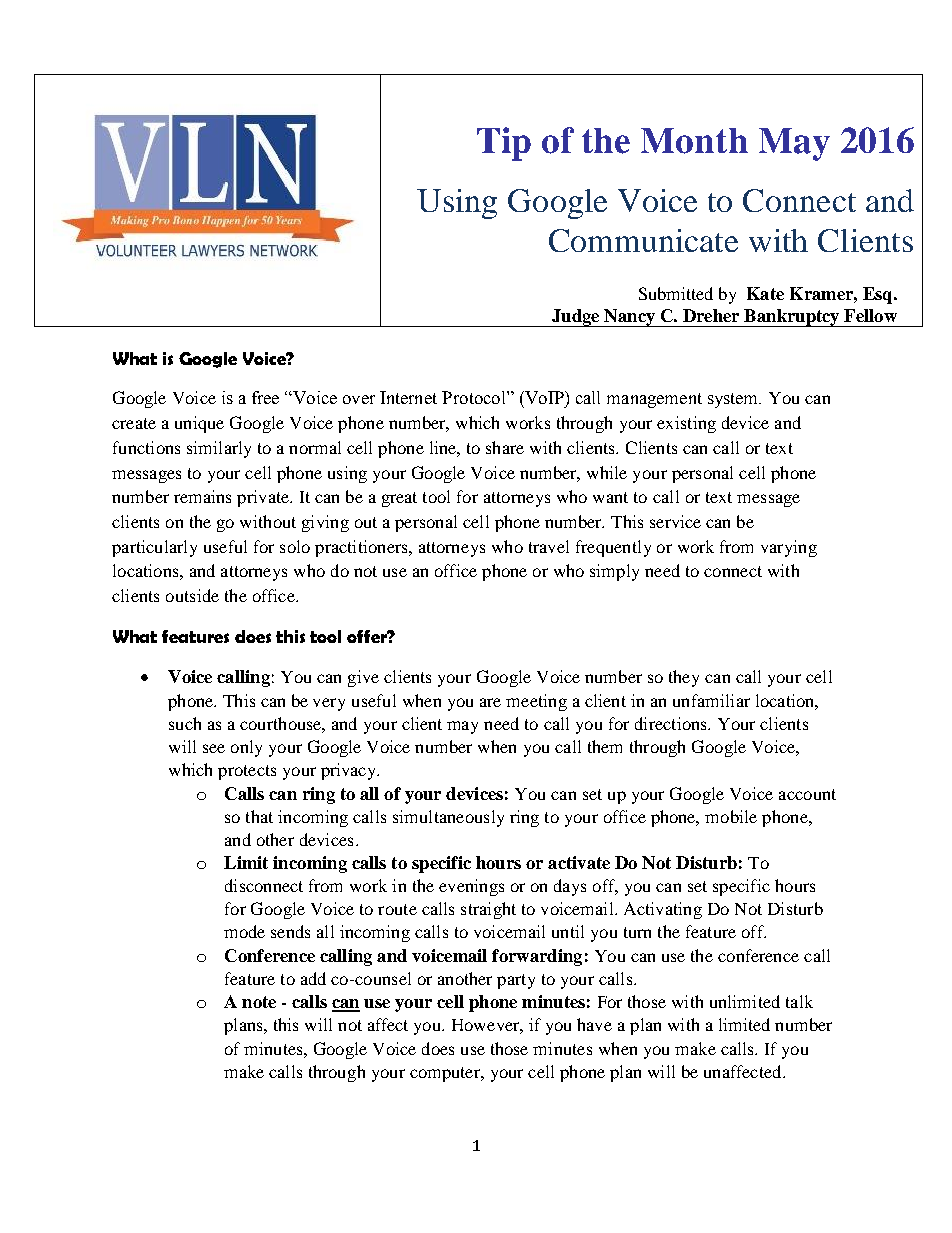 Image resolution: width=952 pixels, height=1233 pixels. Describe the element at coordinates (446, 1074) in the screenshot. I see `computer` at that location.
